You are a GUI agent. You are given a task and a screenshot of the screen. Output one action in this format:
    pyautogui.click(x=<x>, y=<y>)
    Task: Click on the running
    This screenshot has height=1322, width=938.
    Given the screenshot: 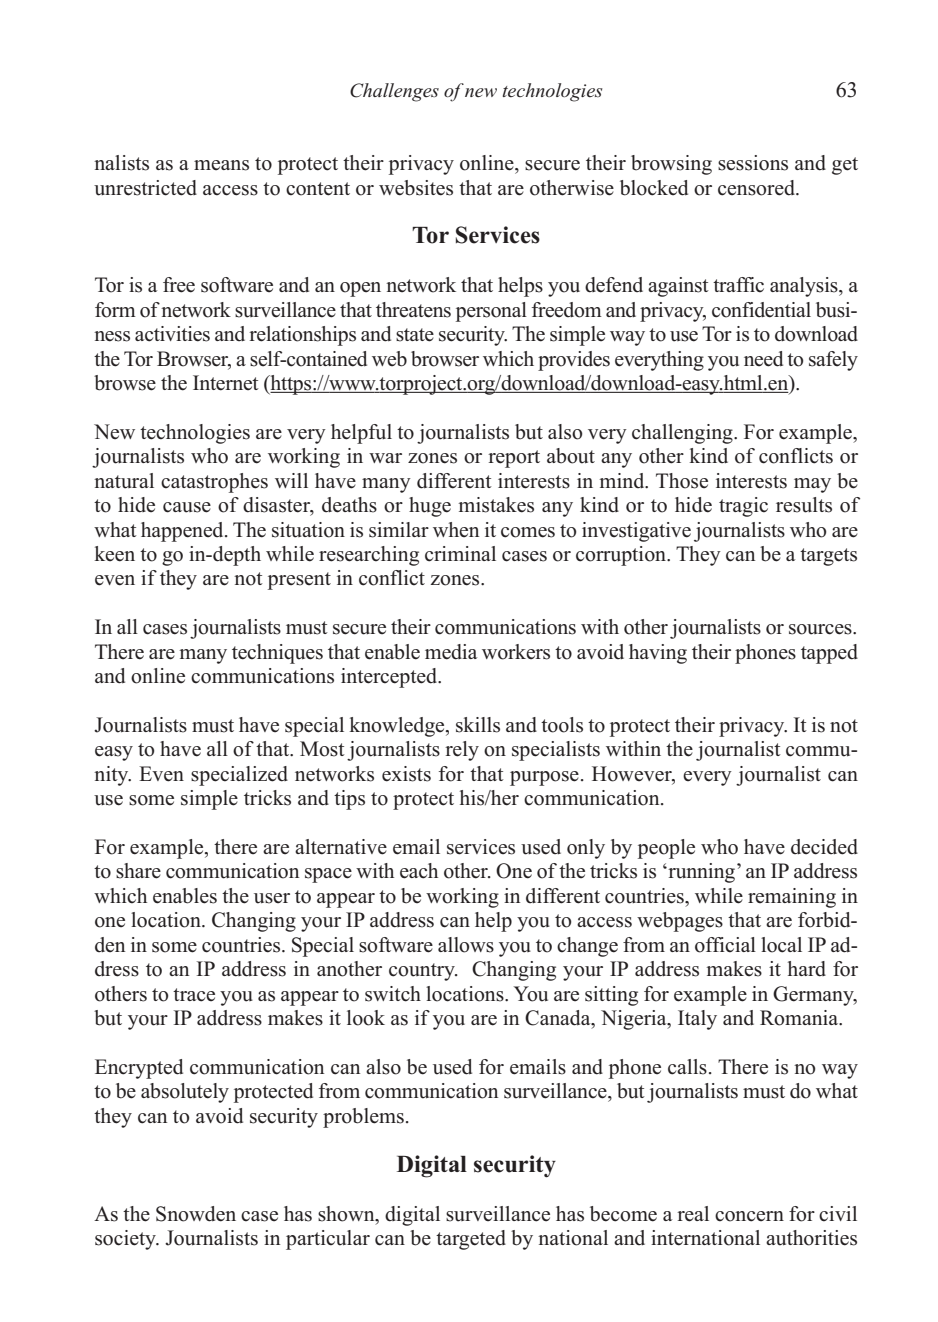 What is the action you would take?
    pyautogui.click(x=702, y=873)
